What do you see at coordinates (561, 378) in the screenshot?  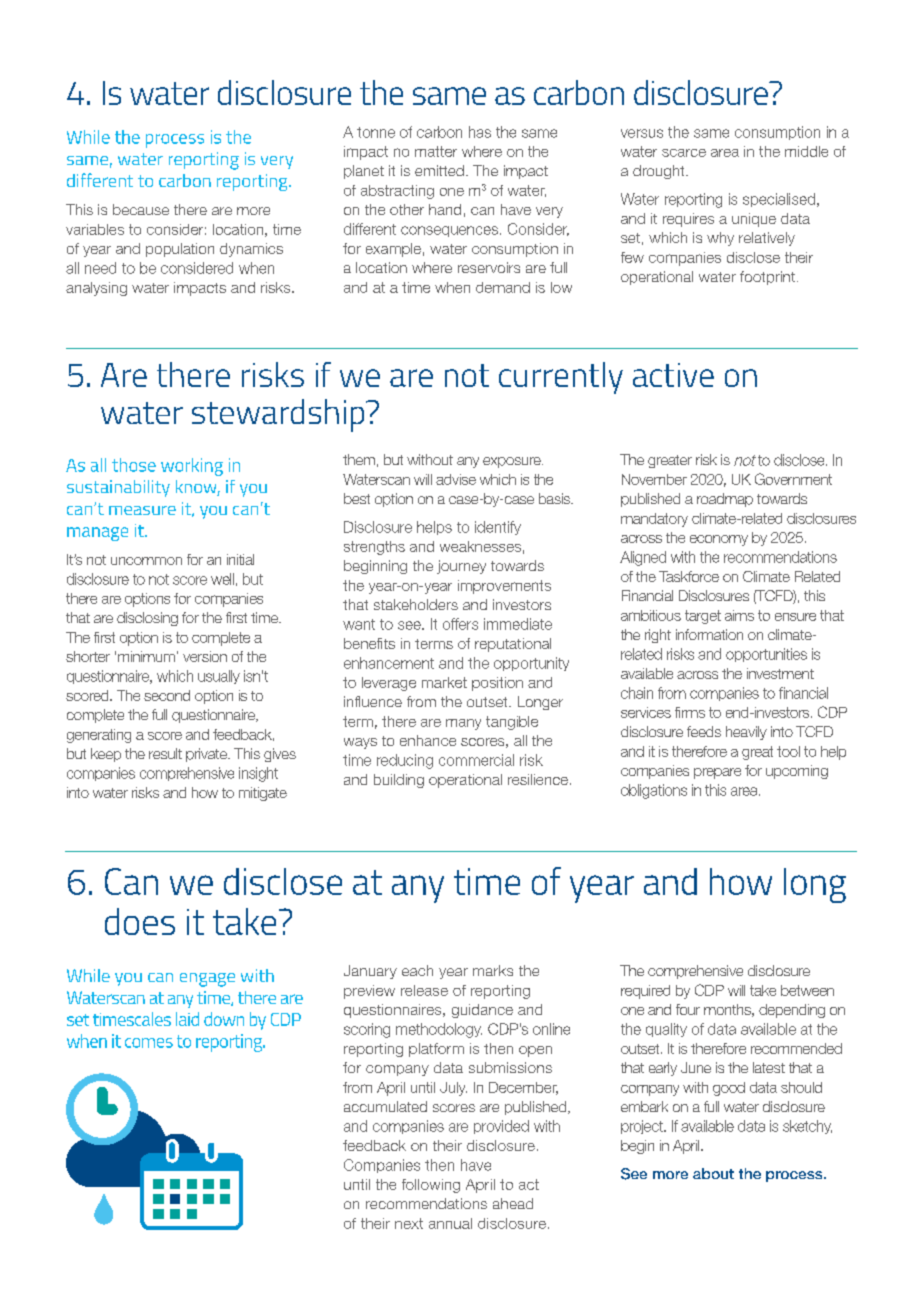 I see `currently` at bounding box center [561, 378].
